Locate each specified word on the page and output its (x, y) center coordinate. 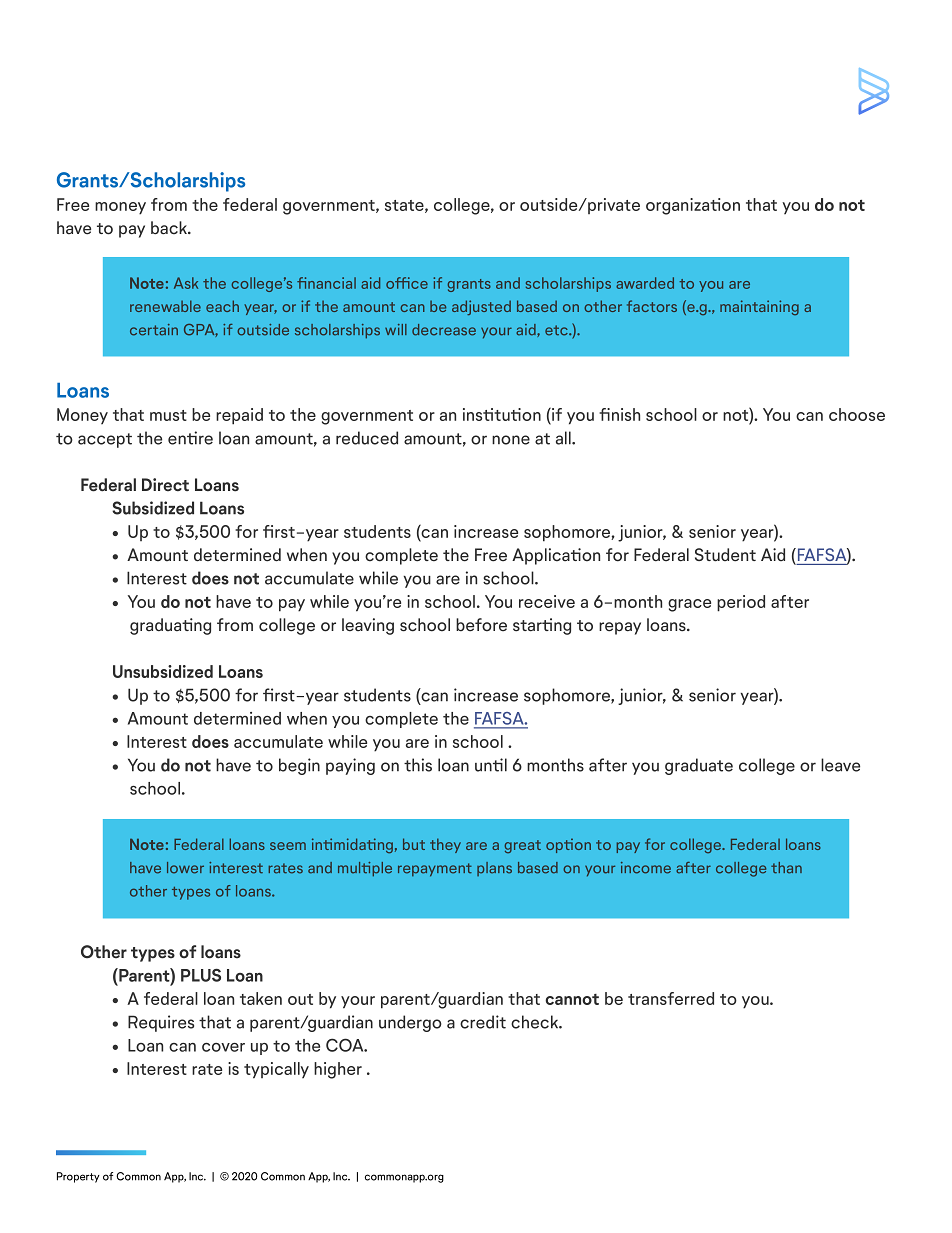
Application (556, 556)
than (786, 868)
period (741, 603)
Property (78, 1177)
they (445, 845)
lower (185, 868)
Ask (186, 283)
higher (338, 1070)
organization (693, 206)
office (407, 283)
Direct (165, 485)
